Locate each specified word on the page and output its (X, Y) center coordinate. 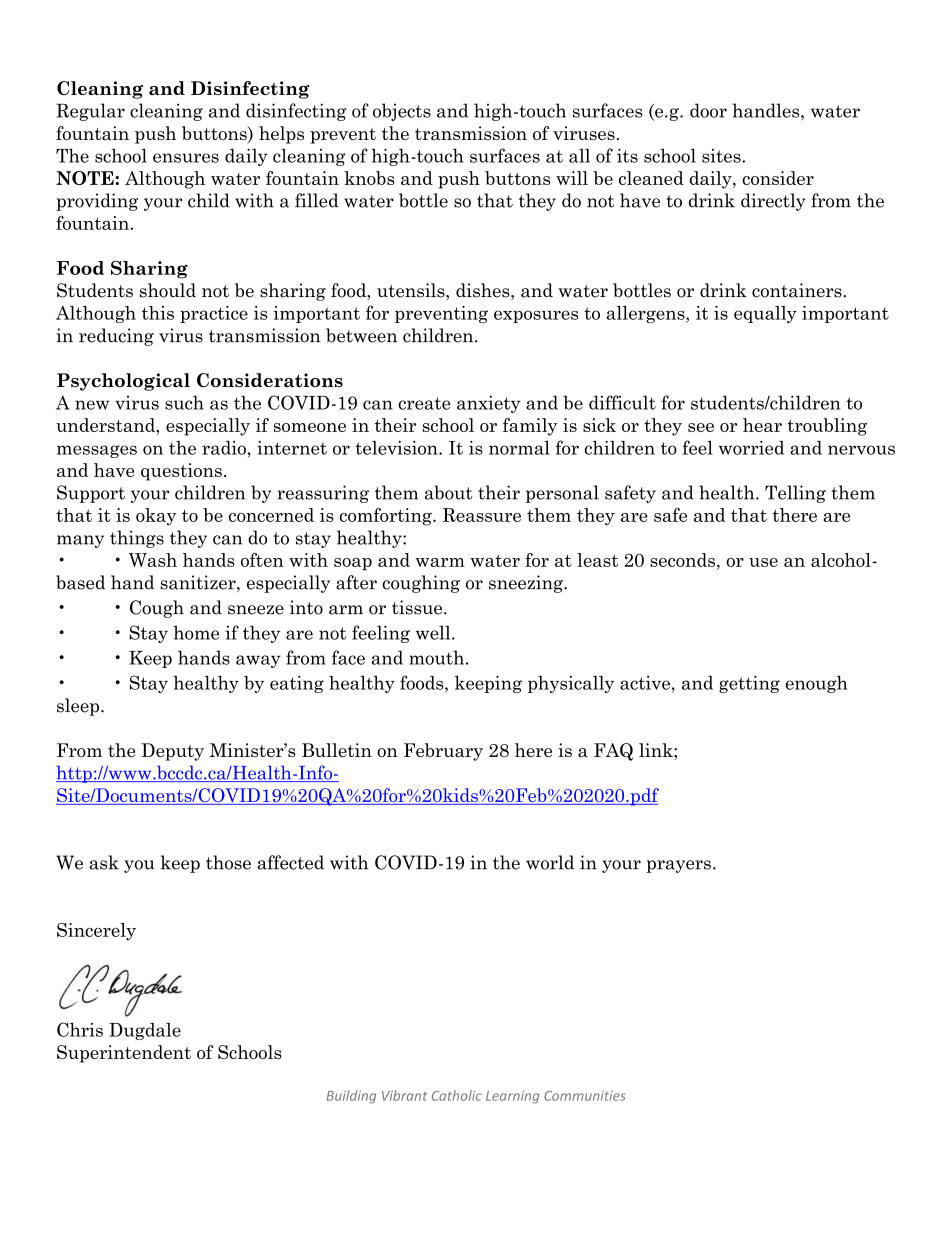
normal (519, 448)
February (443, 752)
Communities (585, 1096)
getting (749, 684)
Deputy (172, 752)
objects (402, 112)
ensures (186, 158)
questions (181, 472)
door (708, 110)
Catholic (457, 1095)
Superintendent (124, 1054)
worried (751, 448)
